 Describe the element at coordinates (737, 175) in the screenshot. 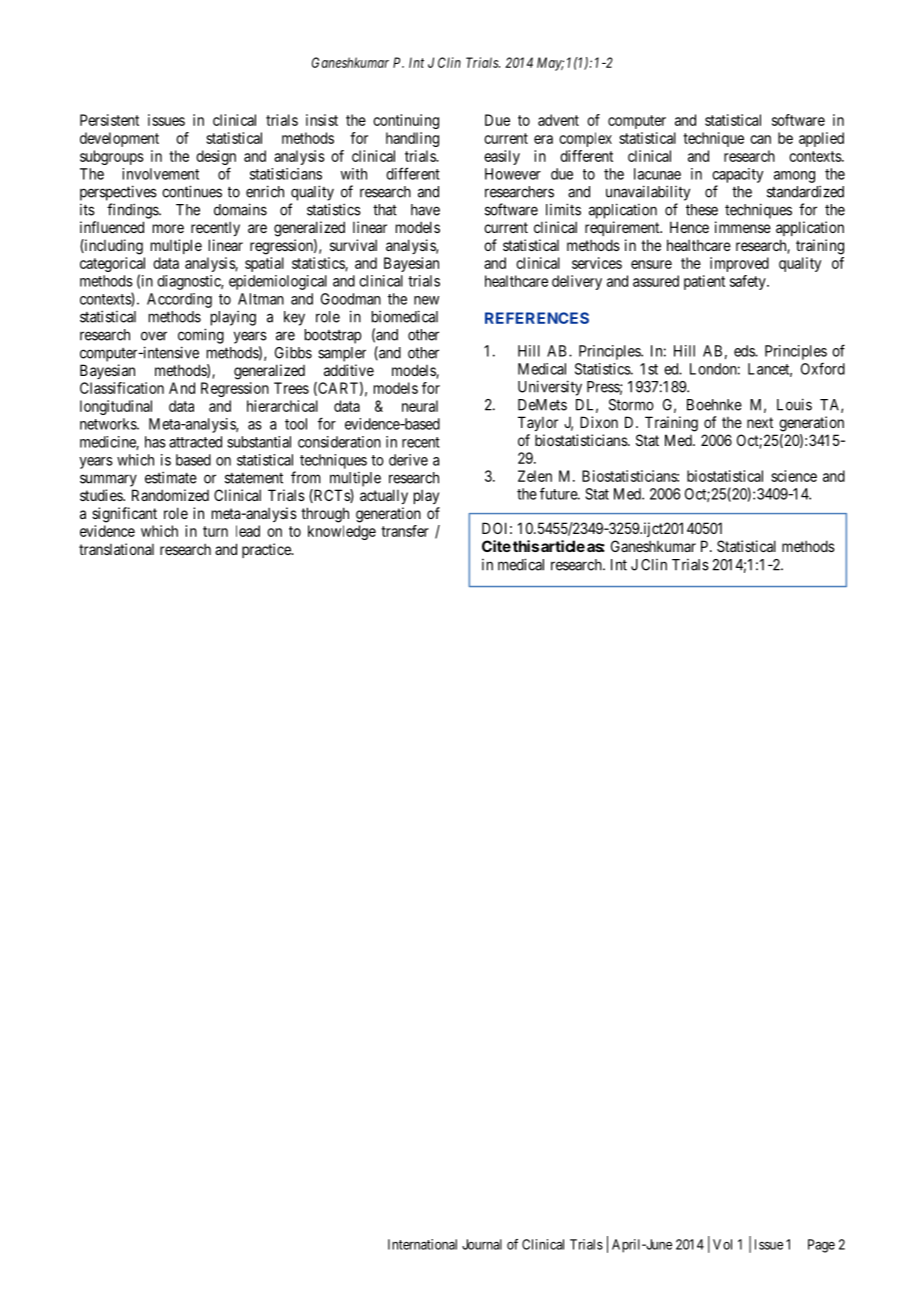

I see `capacity` at that location.
